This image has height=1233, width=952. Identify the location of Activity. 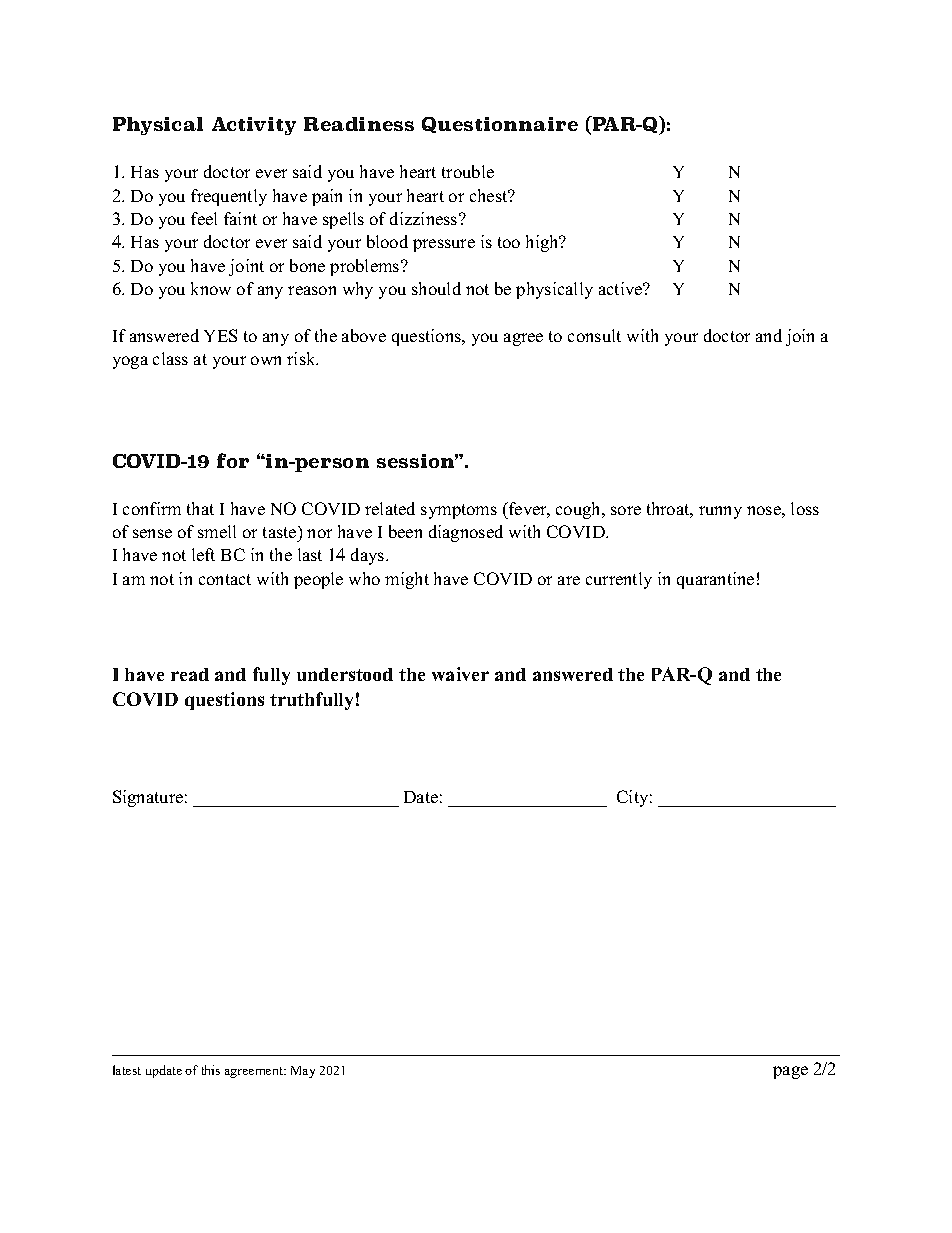
(254, 126).
